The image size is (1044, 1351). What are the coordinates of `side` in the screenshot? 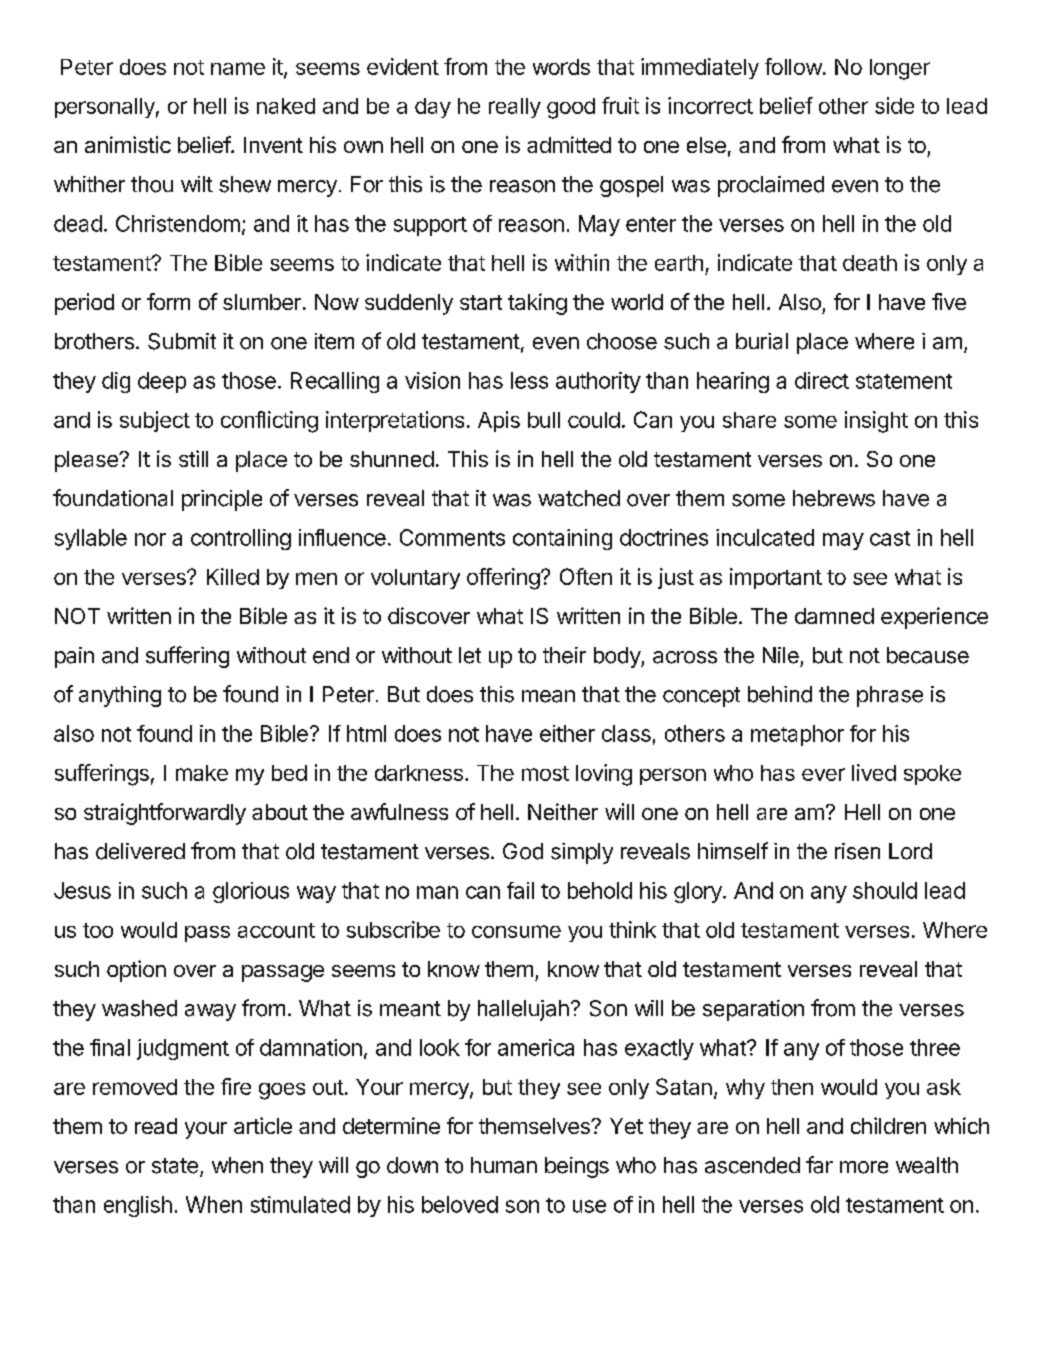 It's located at (894, 105).
